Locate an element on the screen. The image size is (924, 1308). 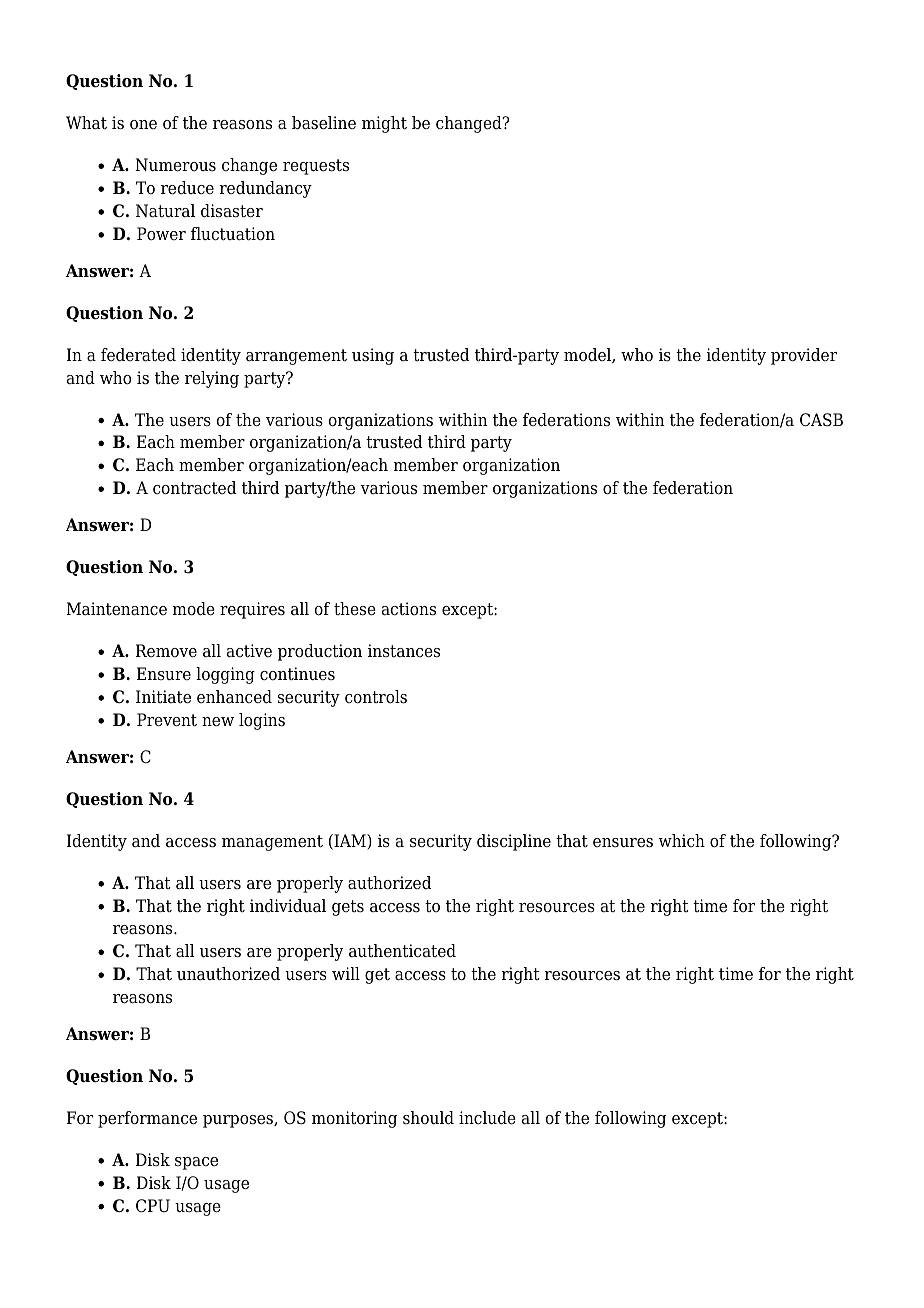
Numerous is located at coordinates (175, 165).
